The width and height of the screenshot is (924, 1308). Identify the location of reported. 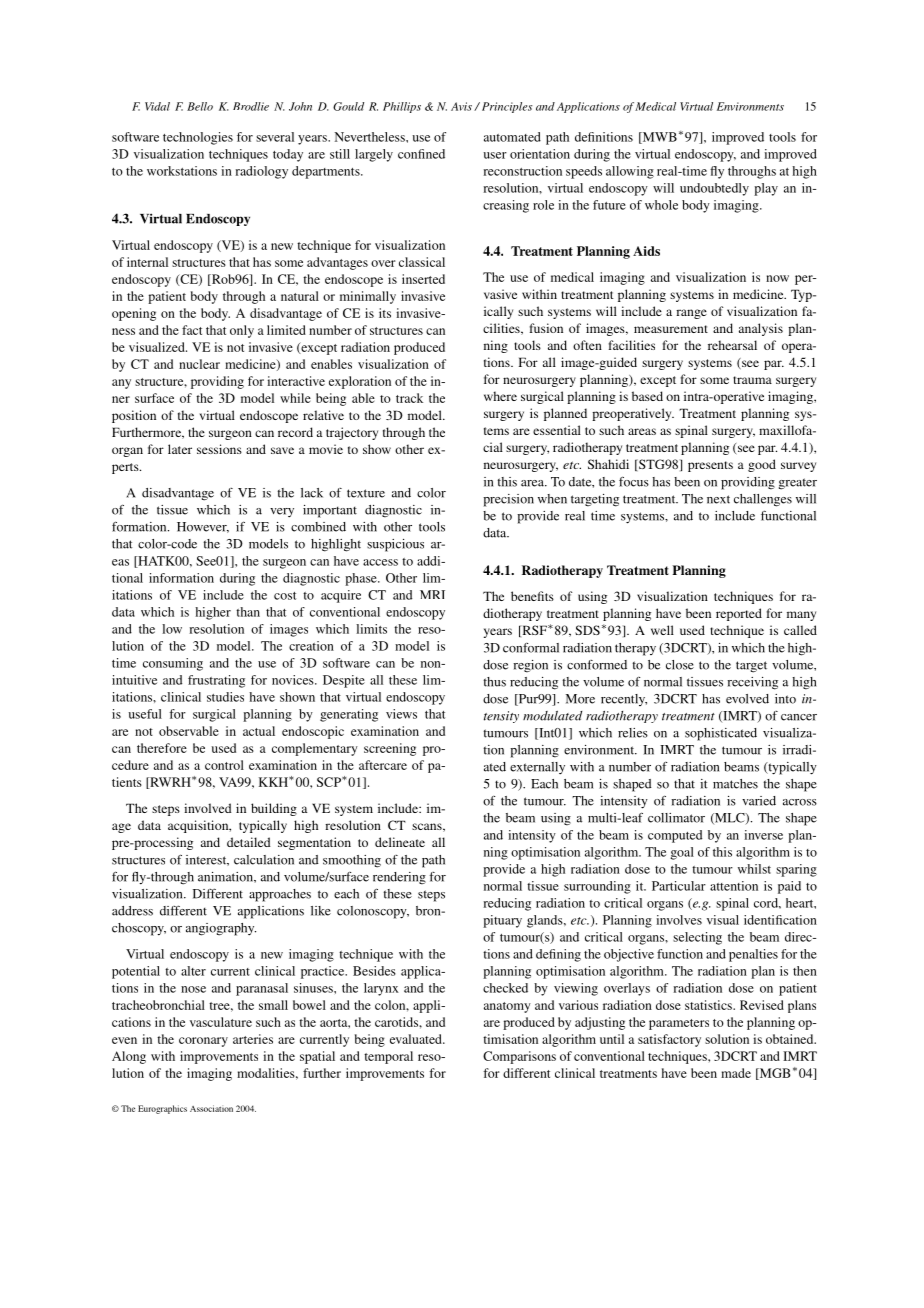
(739, 614).
